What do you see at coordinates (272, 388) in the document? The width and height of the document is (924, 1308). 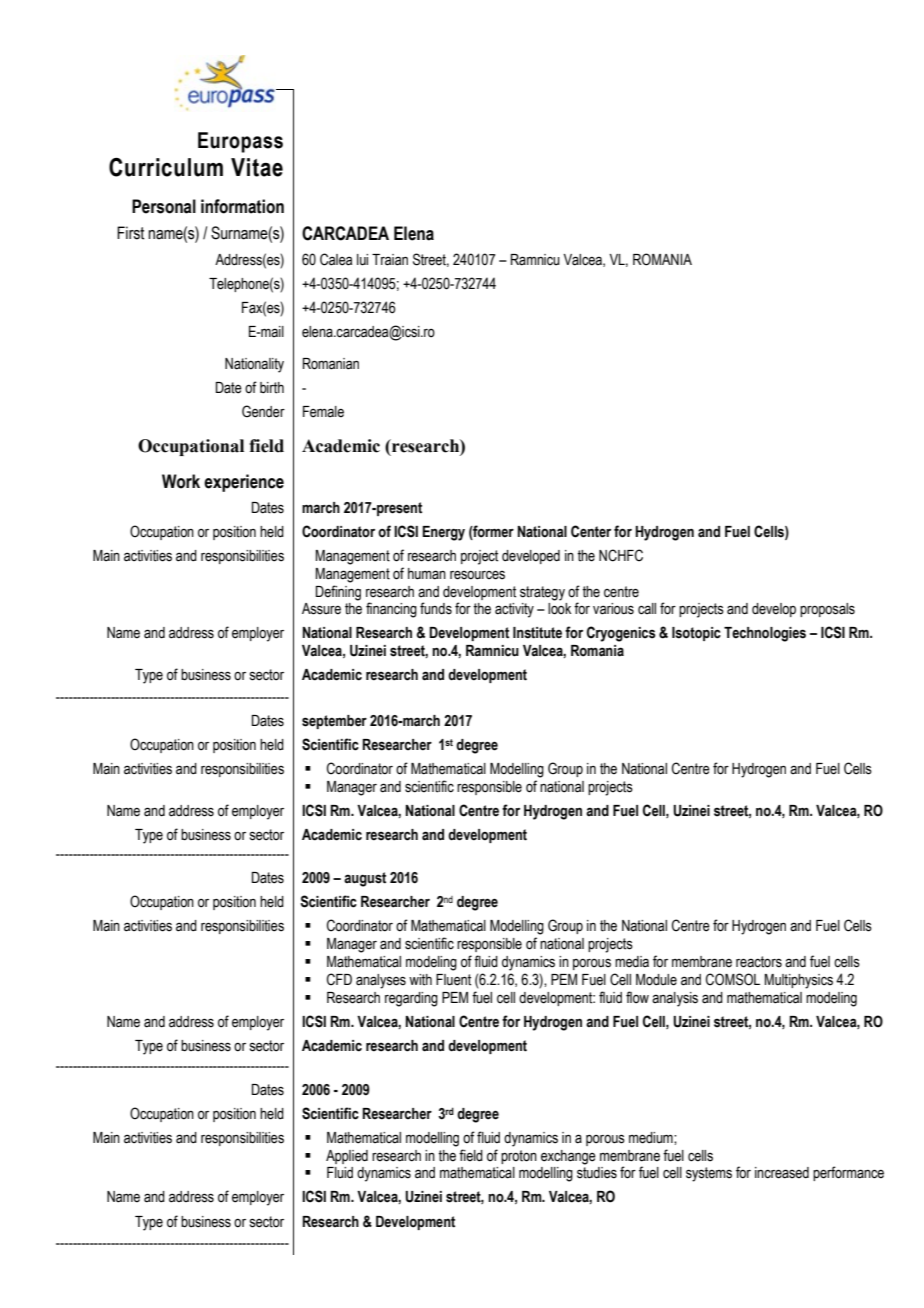 I see `birth` at bounding box center [272, 388].
